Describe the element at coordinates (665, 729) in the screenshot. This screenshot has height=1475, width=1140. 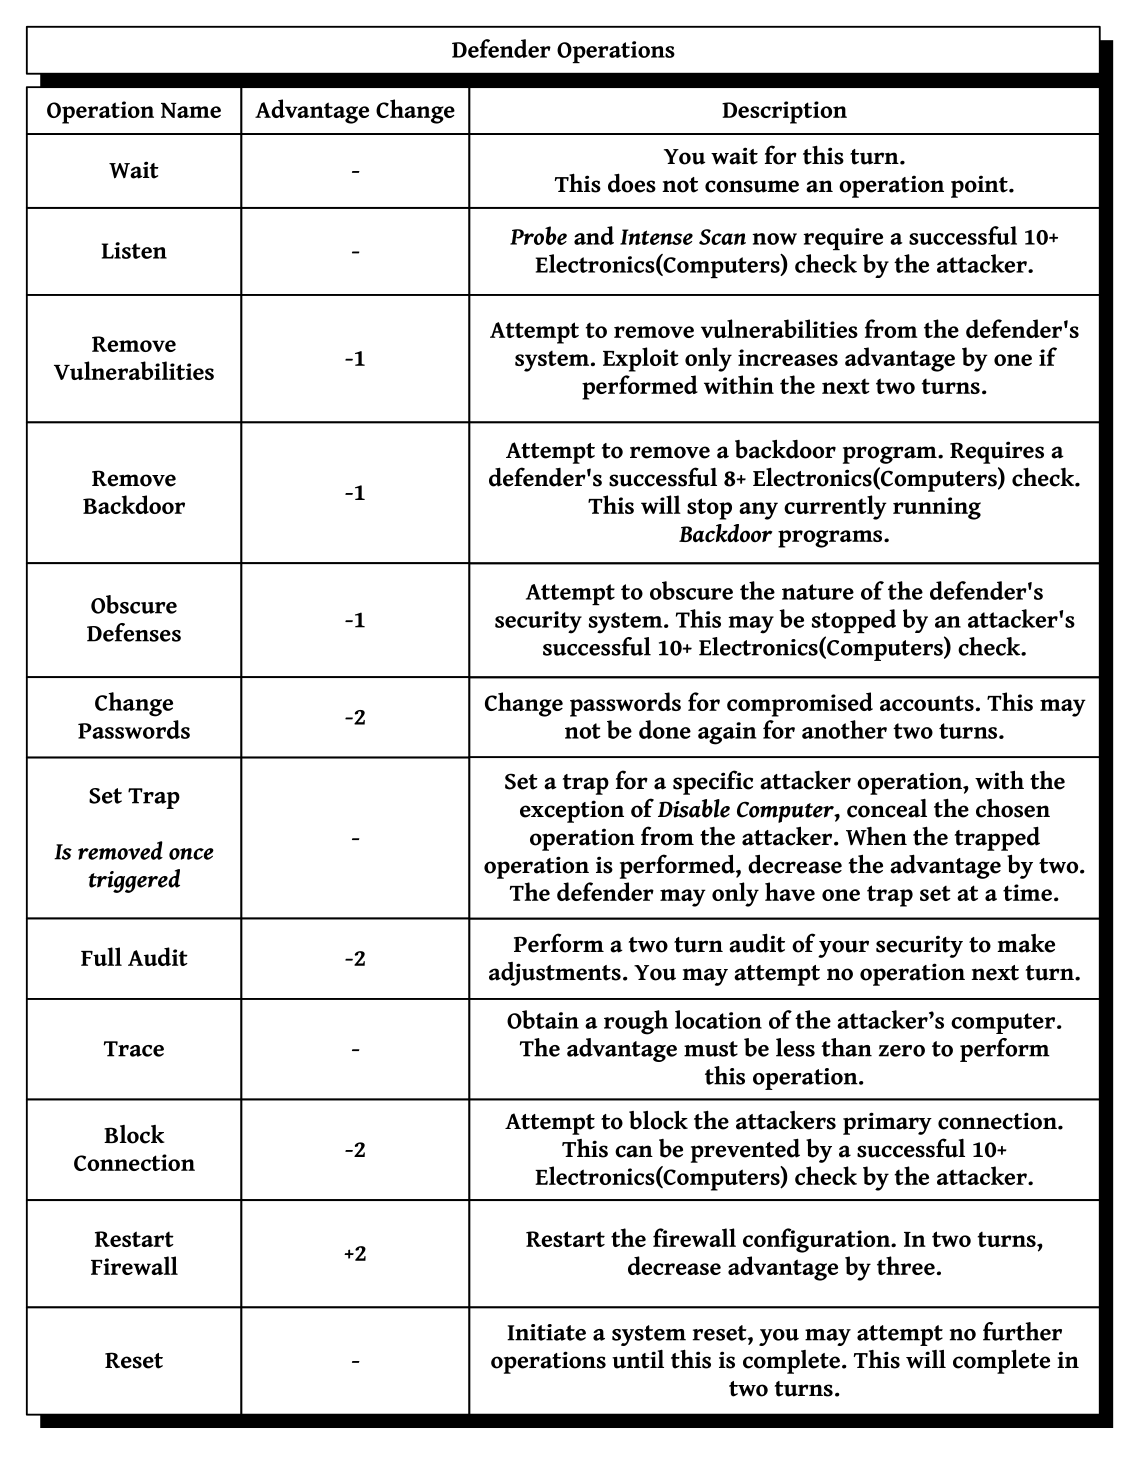
I see `done` at that location.
